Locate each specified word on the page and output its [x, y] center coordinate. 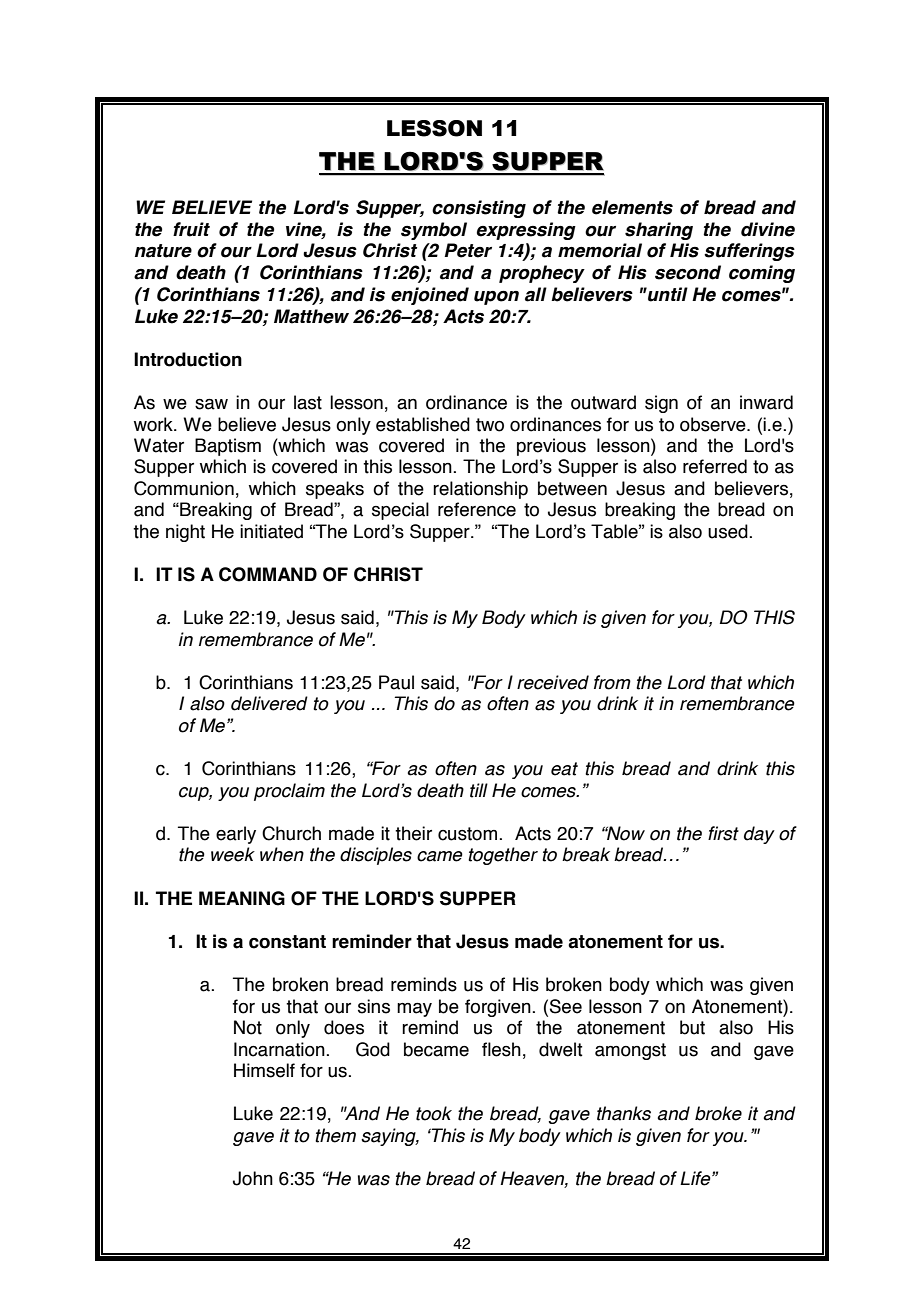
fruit [191, 229]
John [253, 1178]
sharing [659, 231]
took [434, 1113]
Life [696, 1178]
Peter [468, 250]
